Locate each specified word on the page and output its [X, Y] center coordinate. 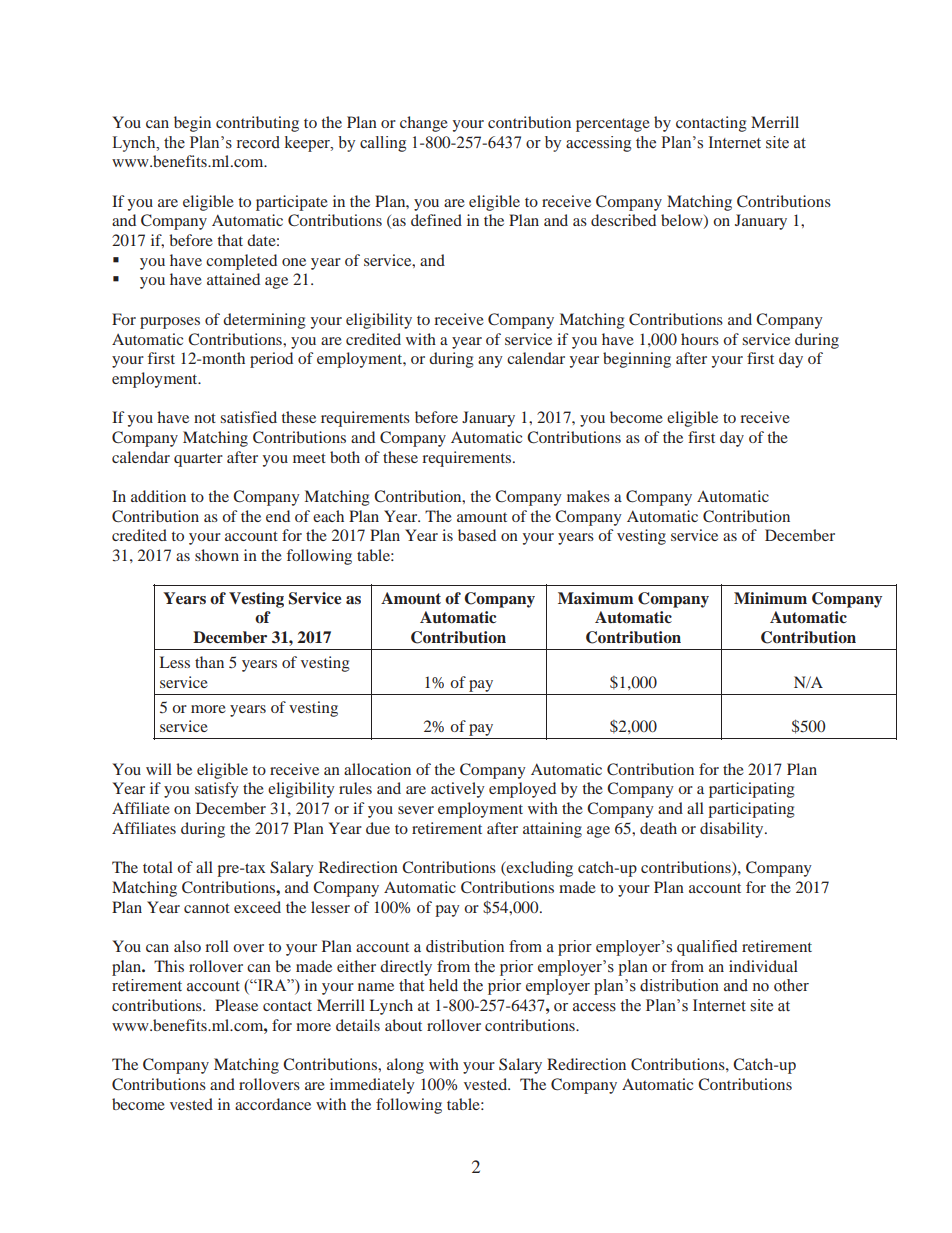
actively [458, 790]
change [424, 124]
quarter [198, 460]
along [405, 1066]
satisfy [217, 790]
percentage [613, 125]
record [258, 142]
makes [588, 496]
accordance [273, 1104]
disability [733, 830]
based [477, 535]
